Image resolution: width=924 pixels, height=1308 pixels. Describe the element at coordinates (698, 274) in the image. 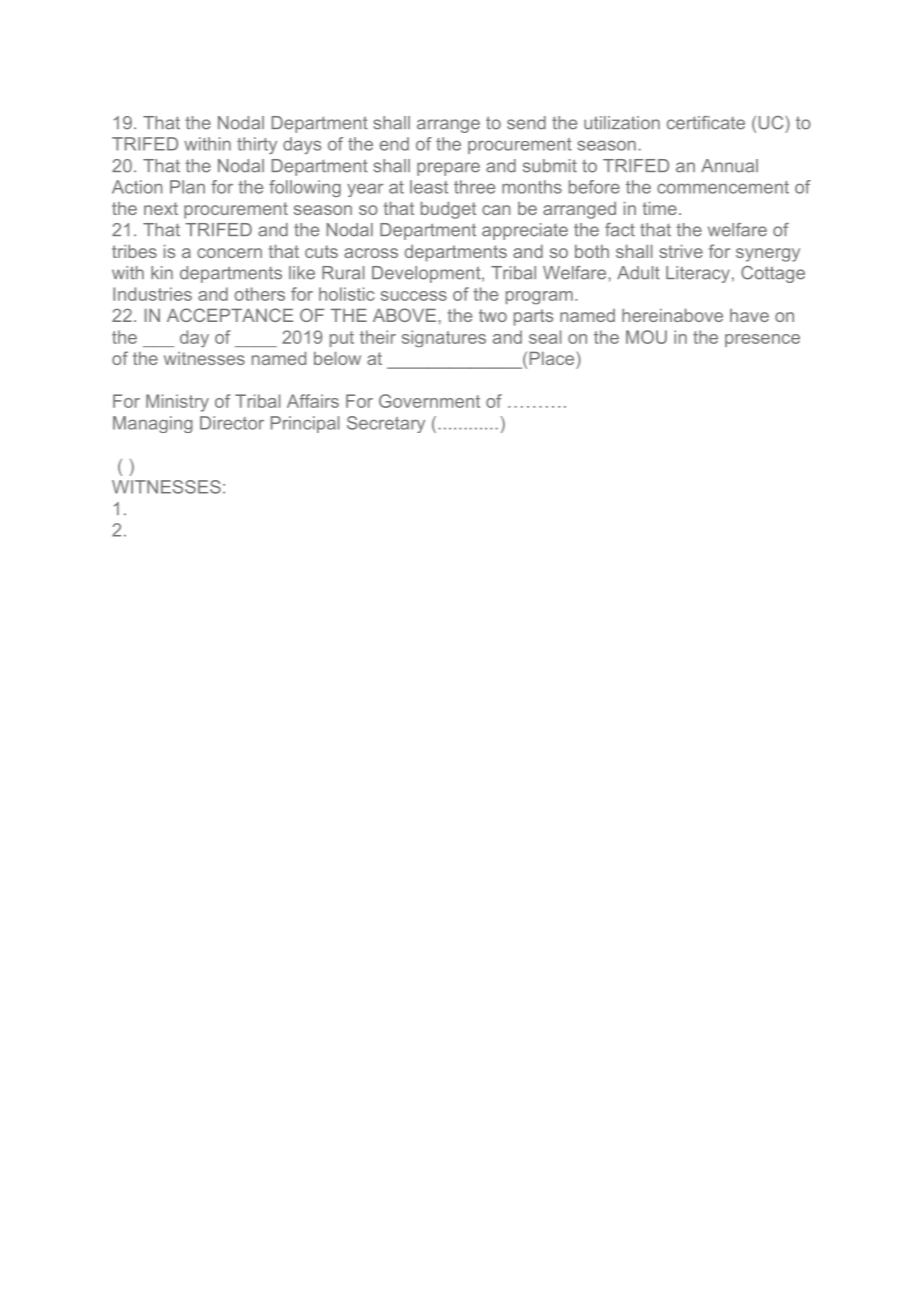

I see `Literacy` at that location.
